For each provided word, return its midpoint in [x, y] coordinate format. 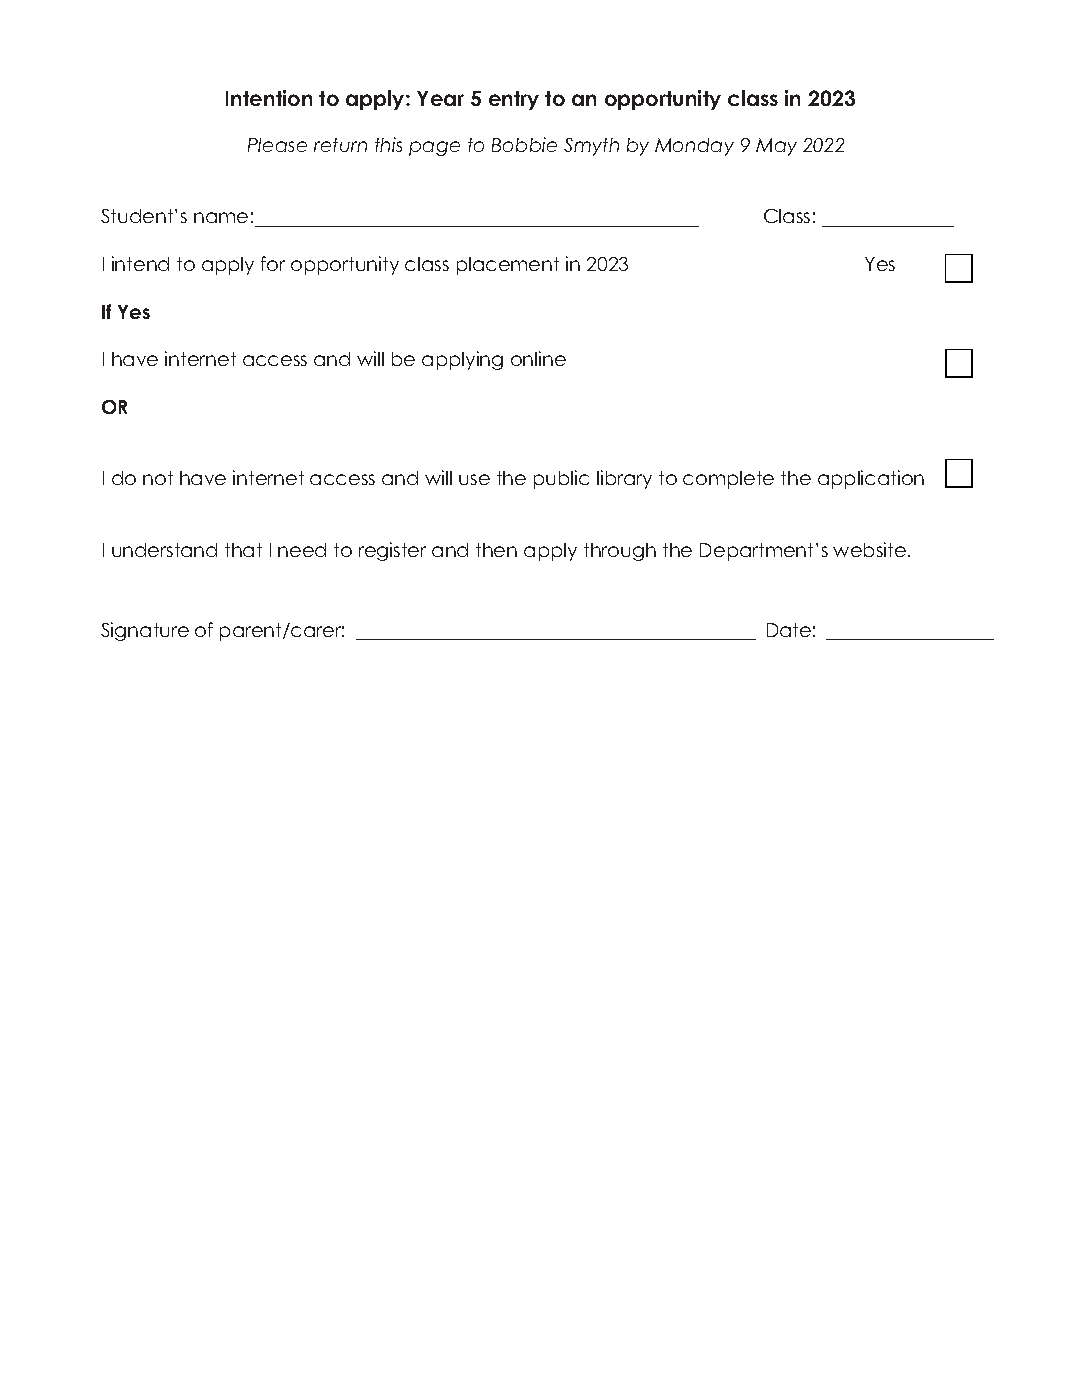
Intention [269, 98]
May [776, 147]
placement [508, 266]
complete [728, 480]
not [158, 478]
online [538, 358]
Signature [145, 631]
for [273, 263]
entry [514, 100]
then [496, 550]
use [474, 479]
